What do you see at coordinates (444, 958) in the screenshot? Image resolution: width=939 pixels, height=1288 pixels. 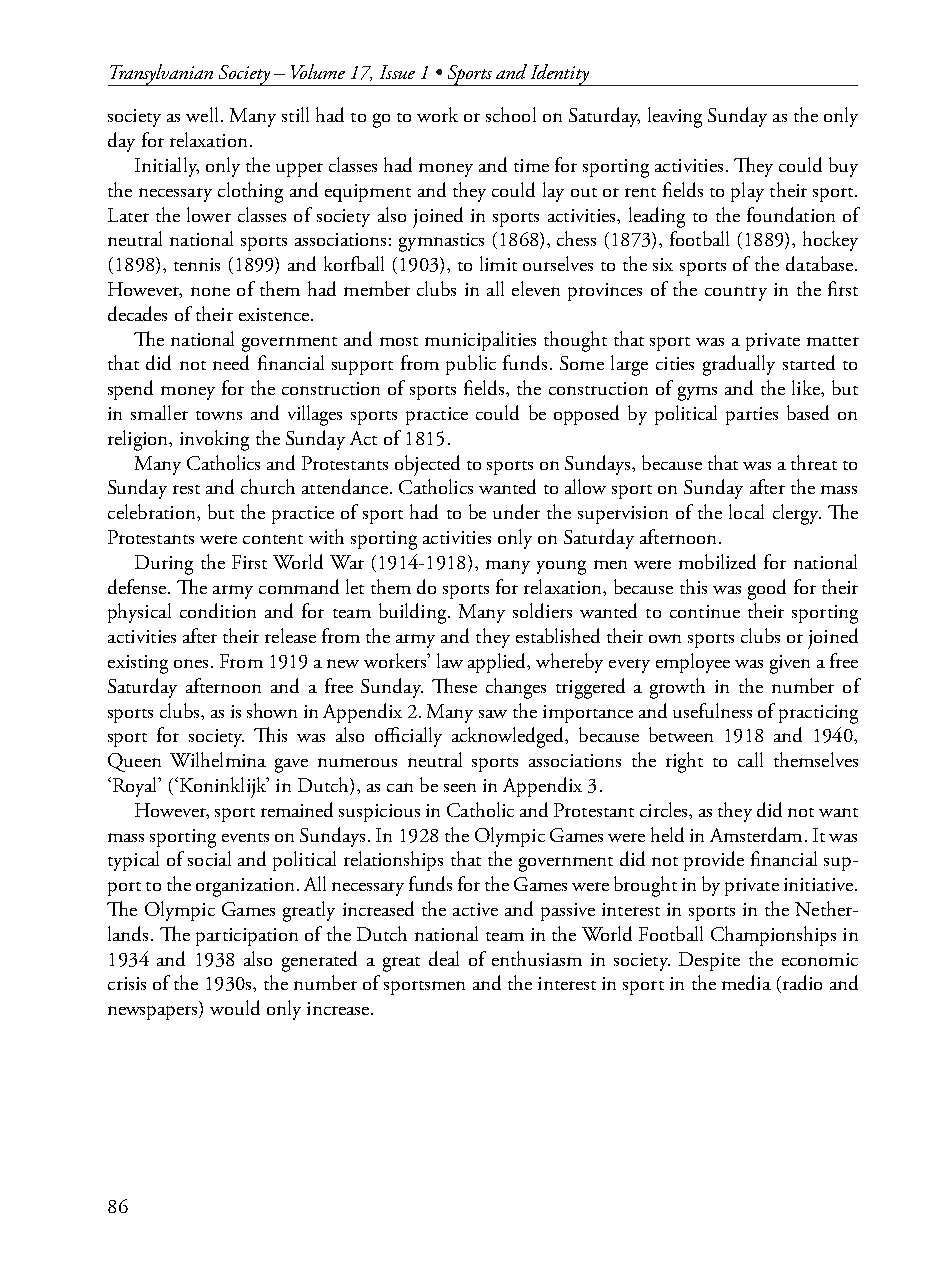 I see `deal` at bounding box center [444, 958].
